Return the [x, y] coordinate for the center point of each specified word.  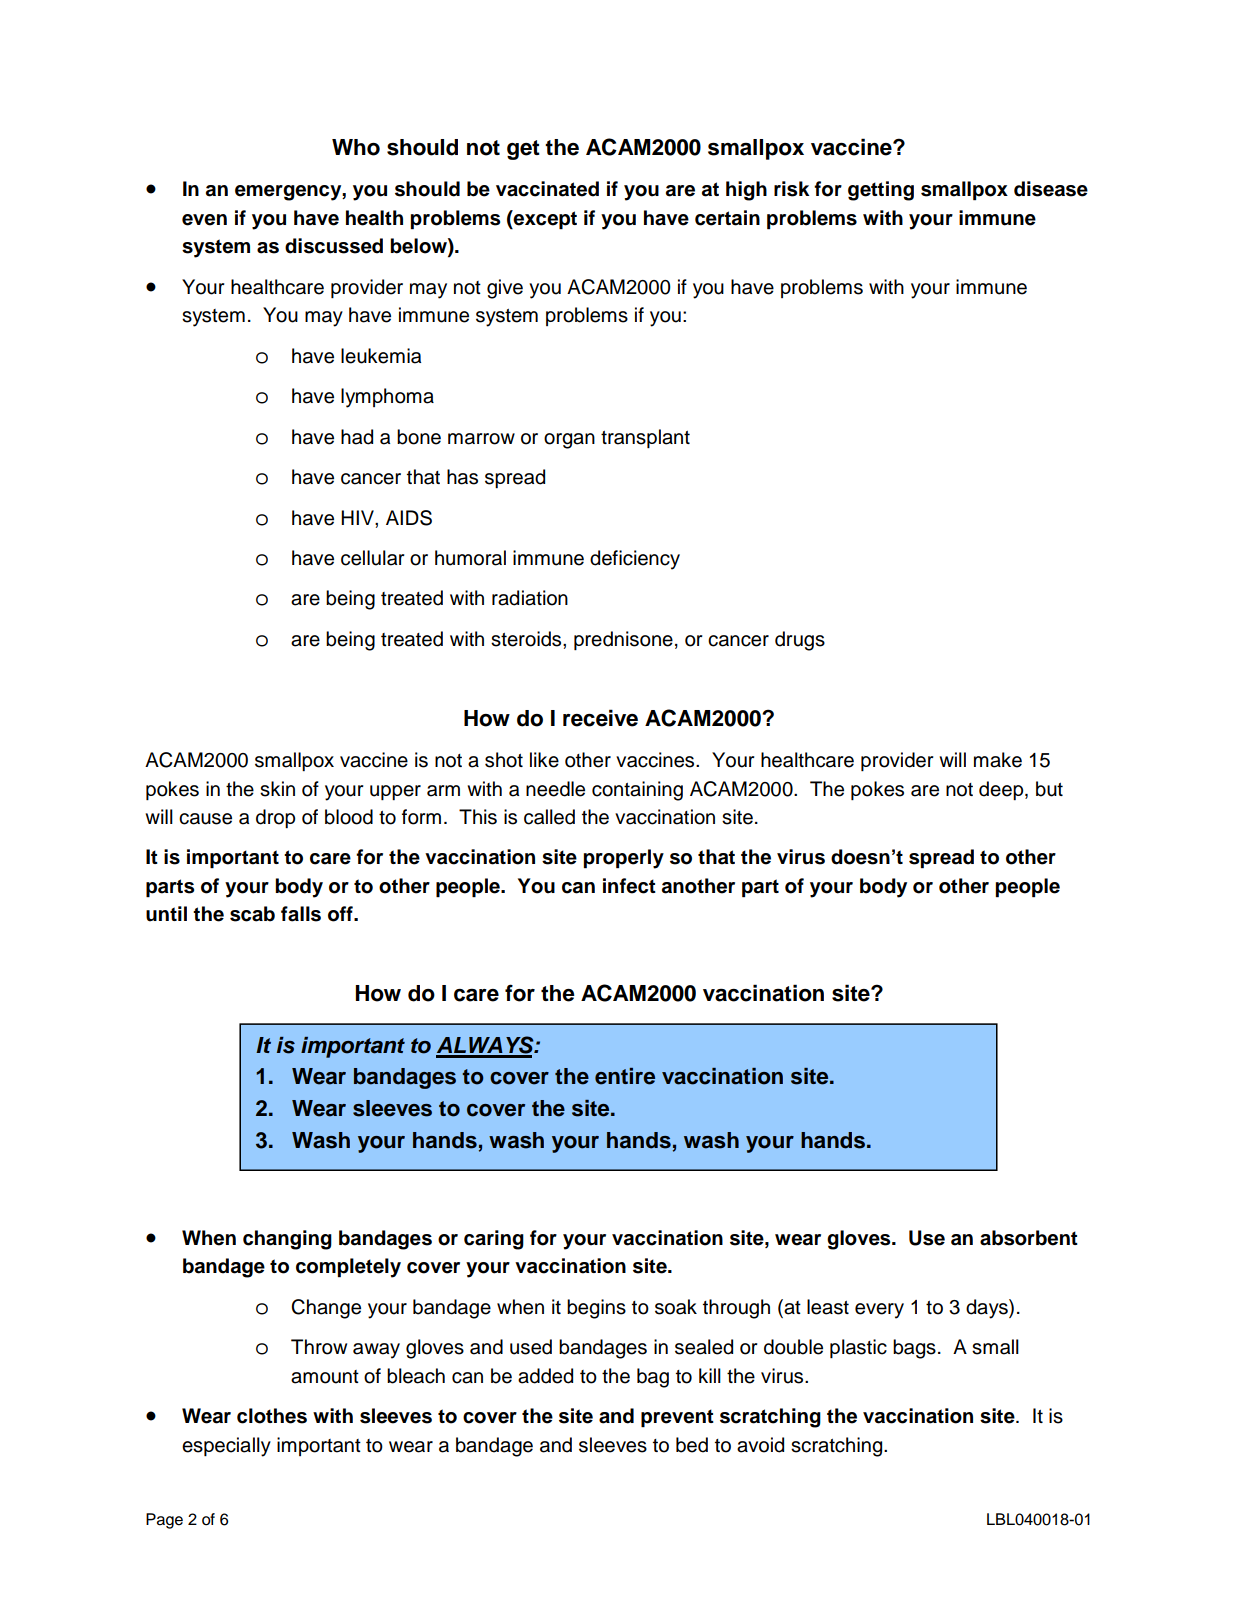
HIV [358, 517]
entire [625, 1076]
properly [623, 859]
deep [1002, 790]
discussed [334, 246]
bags [914, 1349]
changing [287, 1240]
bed [692, 1445]
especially [226, 1447]
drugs [800, 641]
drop [275, 818]
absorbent [1029, 1238]
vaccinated [547, 189]
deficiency [635, 560]
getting [881, 191]
